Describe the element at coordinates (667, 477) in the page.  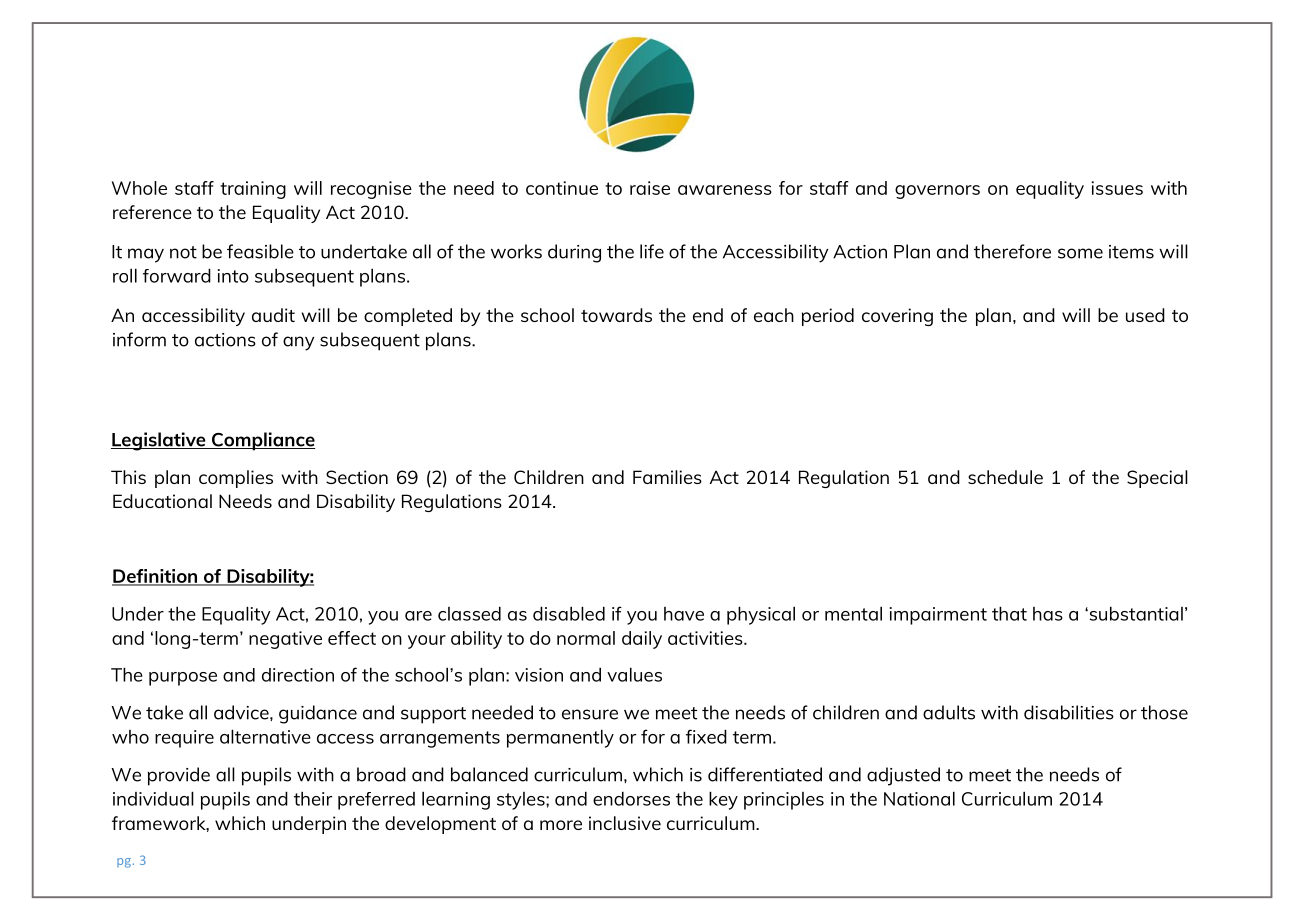
I see `Families` at that location.
